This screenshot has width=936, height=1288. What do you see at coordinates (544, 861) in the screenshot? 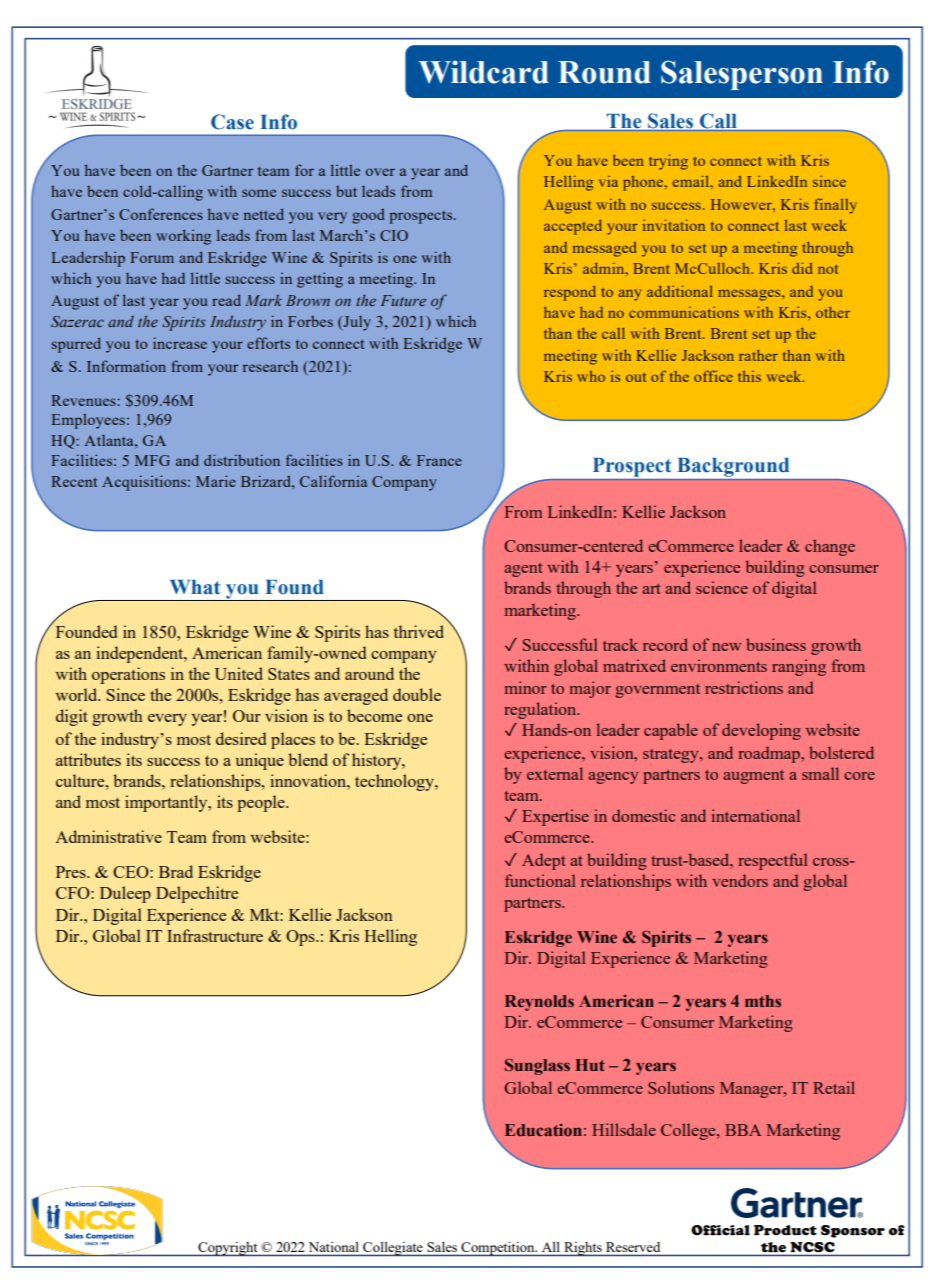
I see `Adept` at bounding box center [544, 861].
